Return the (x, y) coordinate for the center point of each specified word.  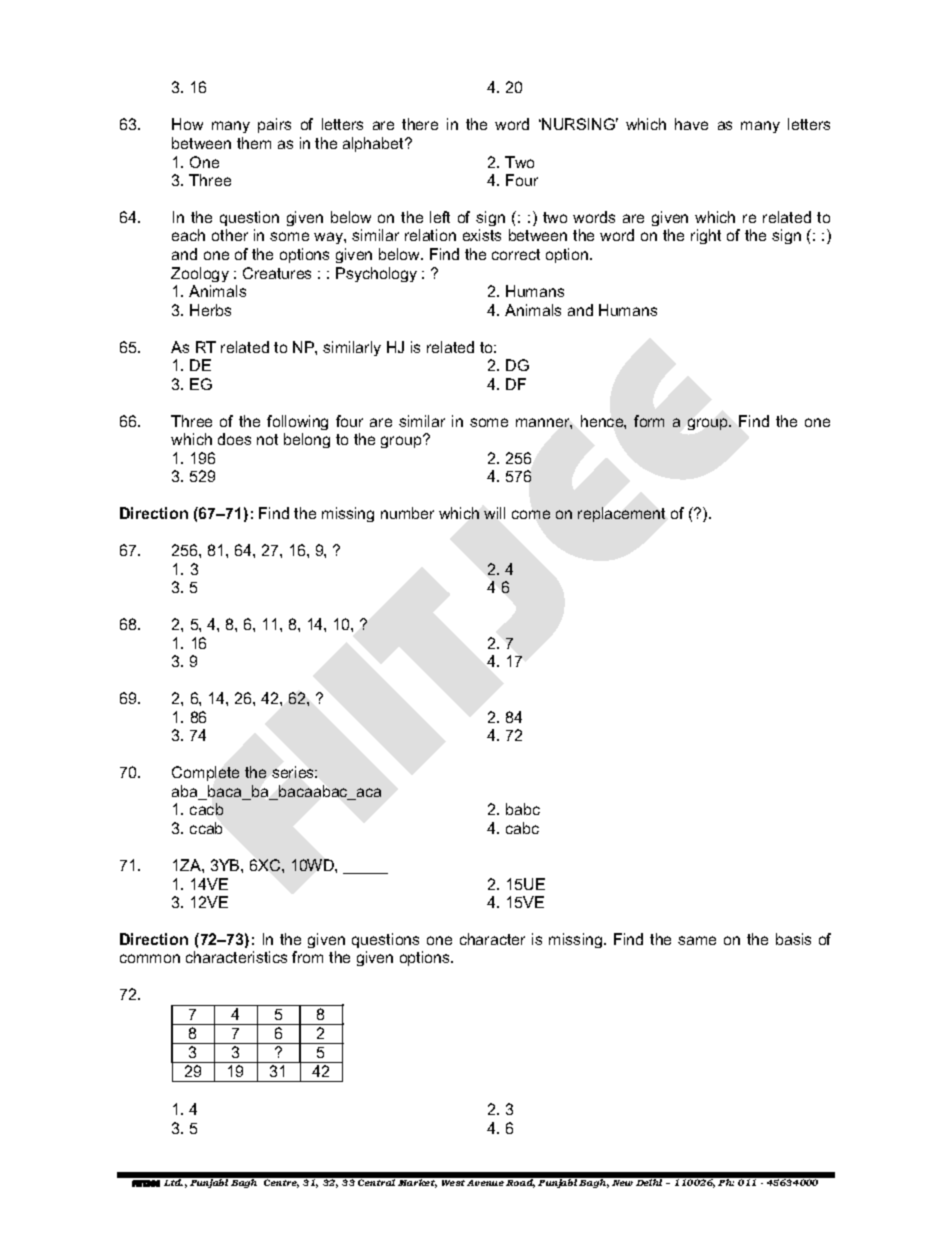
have (691, 124)
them (254, 143)
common (150, 958)
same (697, 940)
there (420, 124)
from (307, 957)
